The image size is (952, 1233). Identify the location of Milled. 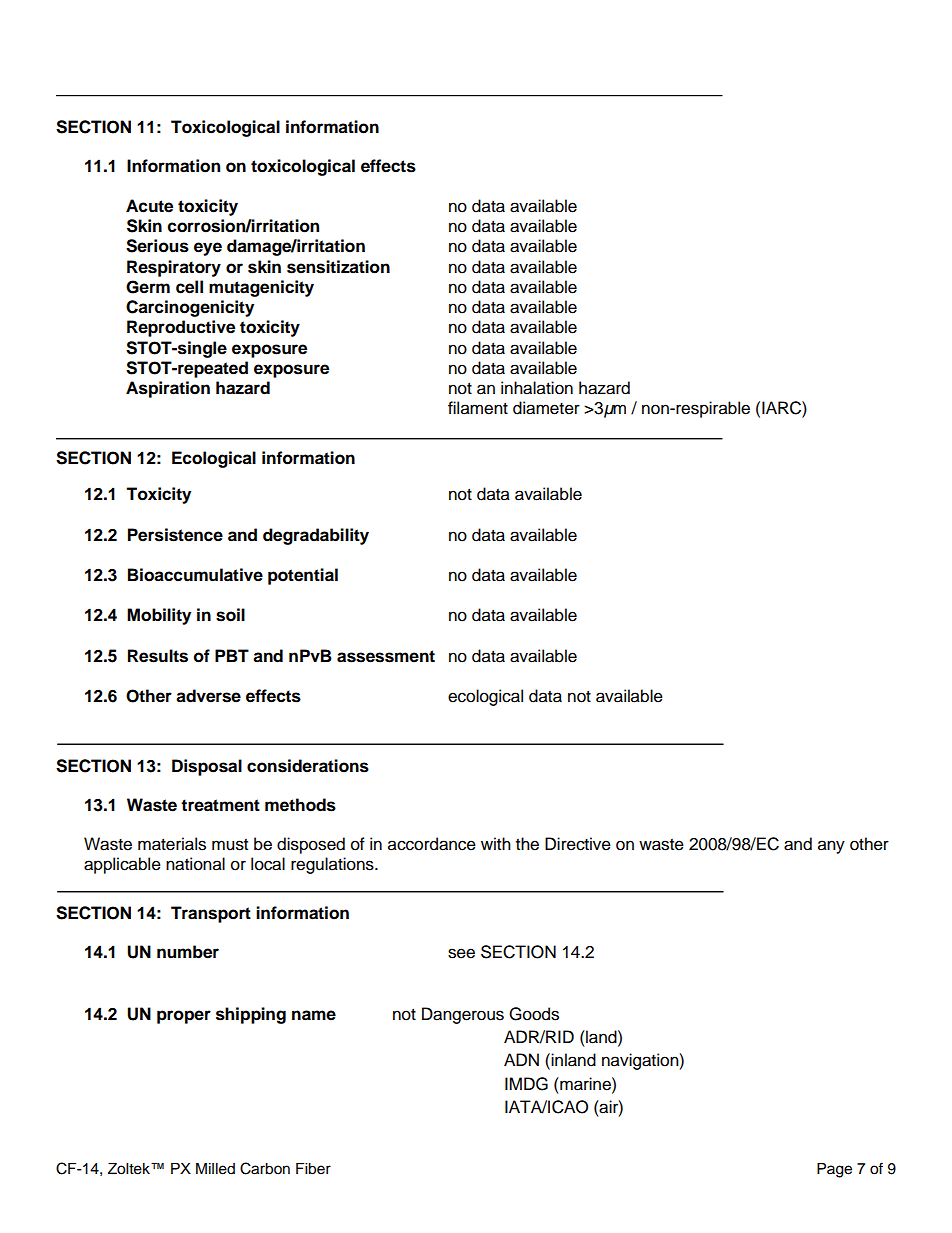
(215, 1169).
